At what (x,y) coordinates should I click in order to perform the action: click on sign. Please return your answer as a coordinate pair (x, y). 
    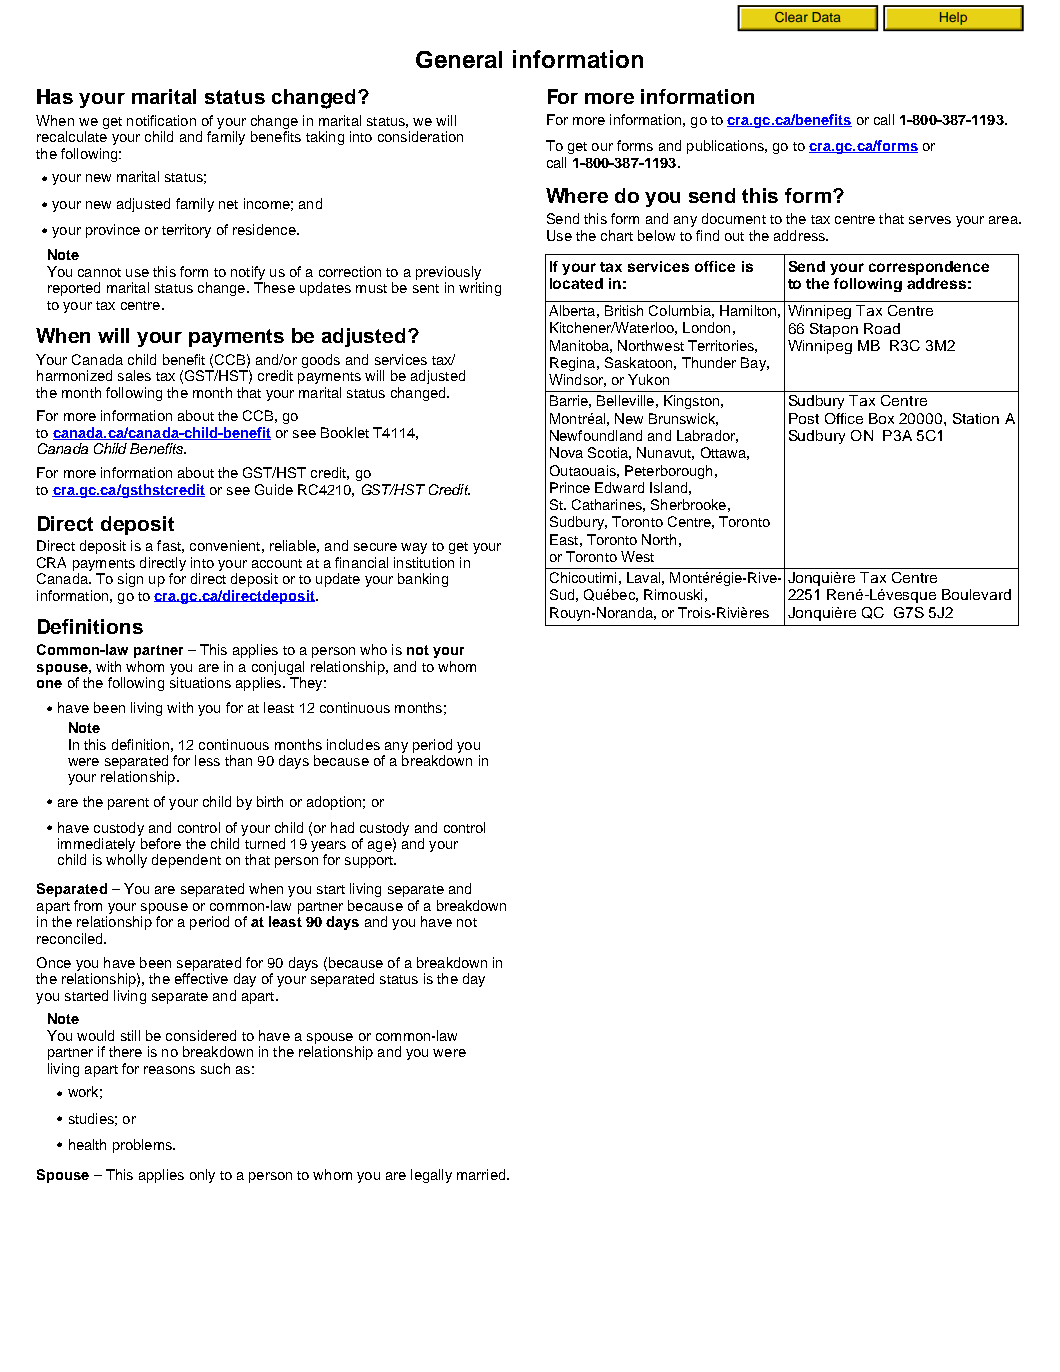
    Looking at the image, I should click on (130, 580).
